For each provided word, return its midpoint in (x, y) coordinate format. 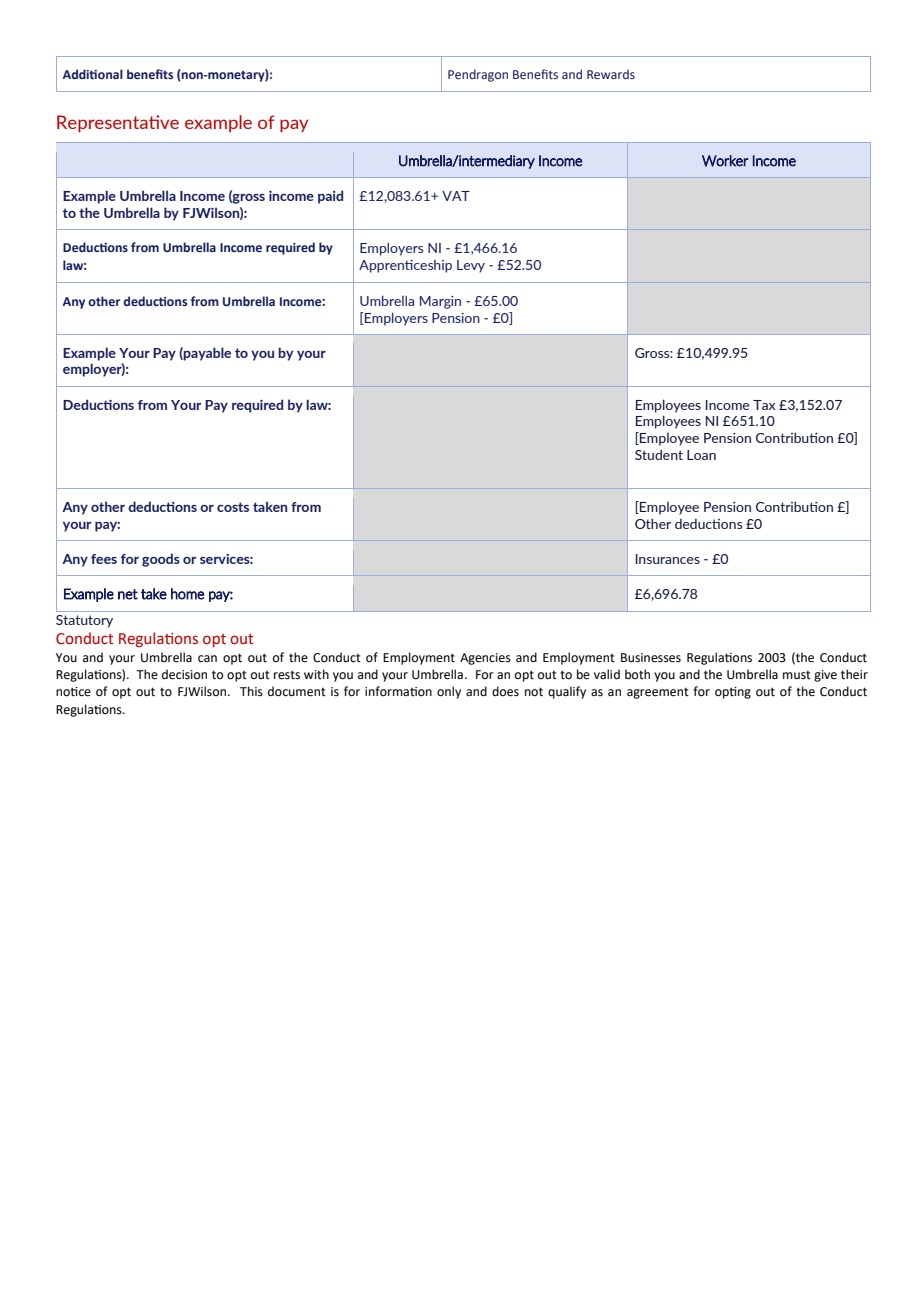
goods (161, 560)
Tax (764, 405)
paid (330, 197)
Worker (725, 161)
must (797, 675)
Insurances (668, 559)
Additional (93, 74)
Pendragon (478, 75)
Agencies (485, 659)
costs (233, 507)
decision (184, 674)
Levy (471, 266)
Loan (701, 455)
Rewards (611, 74)
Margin (440, 302)
